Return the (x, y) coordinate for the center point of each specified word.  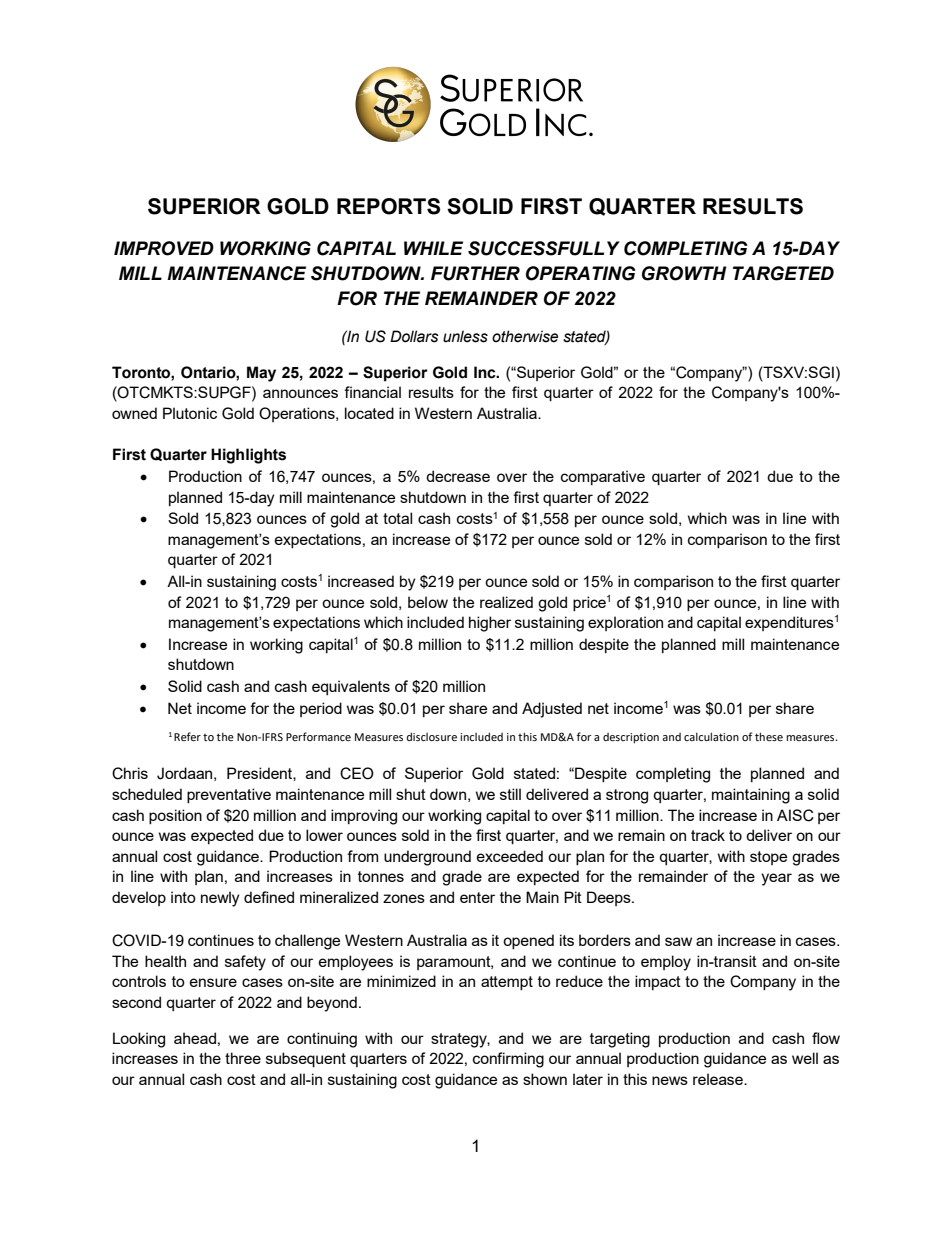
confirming (508, 1060)
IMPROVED (164, 248)
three (243, 1058)
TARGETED (783, 273)
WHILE (433, 248)
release (719, 1079)
